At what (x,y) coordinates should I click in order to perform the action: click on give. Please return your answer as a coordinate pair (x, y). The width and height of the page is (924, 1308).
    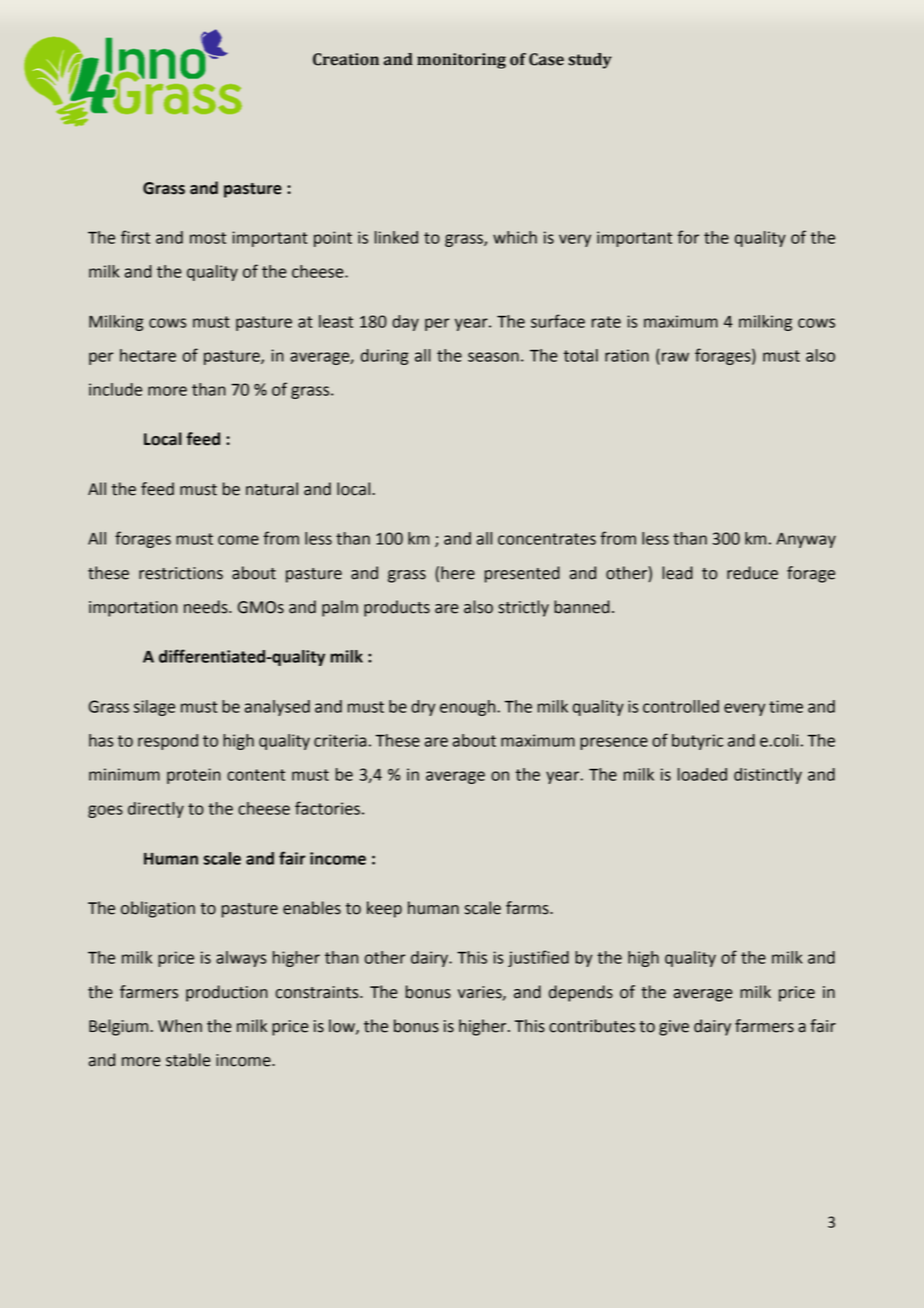
    Looking at the image, I should click on (674, 1028).
